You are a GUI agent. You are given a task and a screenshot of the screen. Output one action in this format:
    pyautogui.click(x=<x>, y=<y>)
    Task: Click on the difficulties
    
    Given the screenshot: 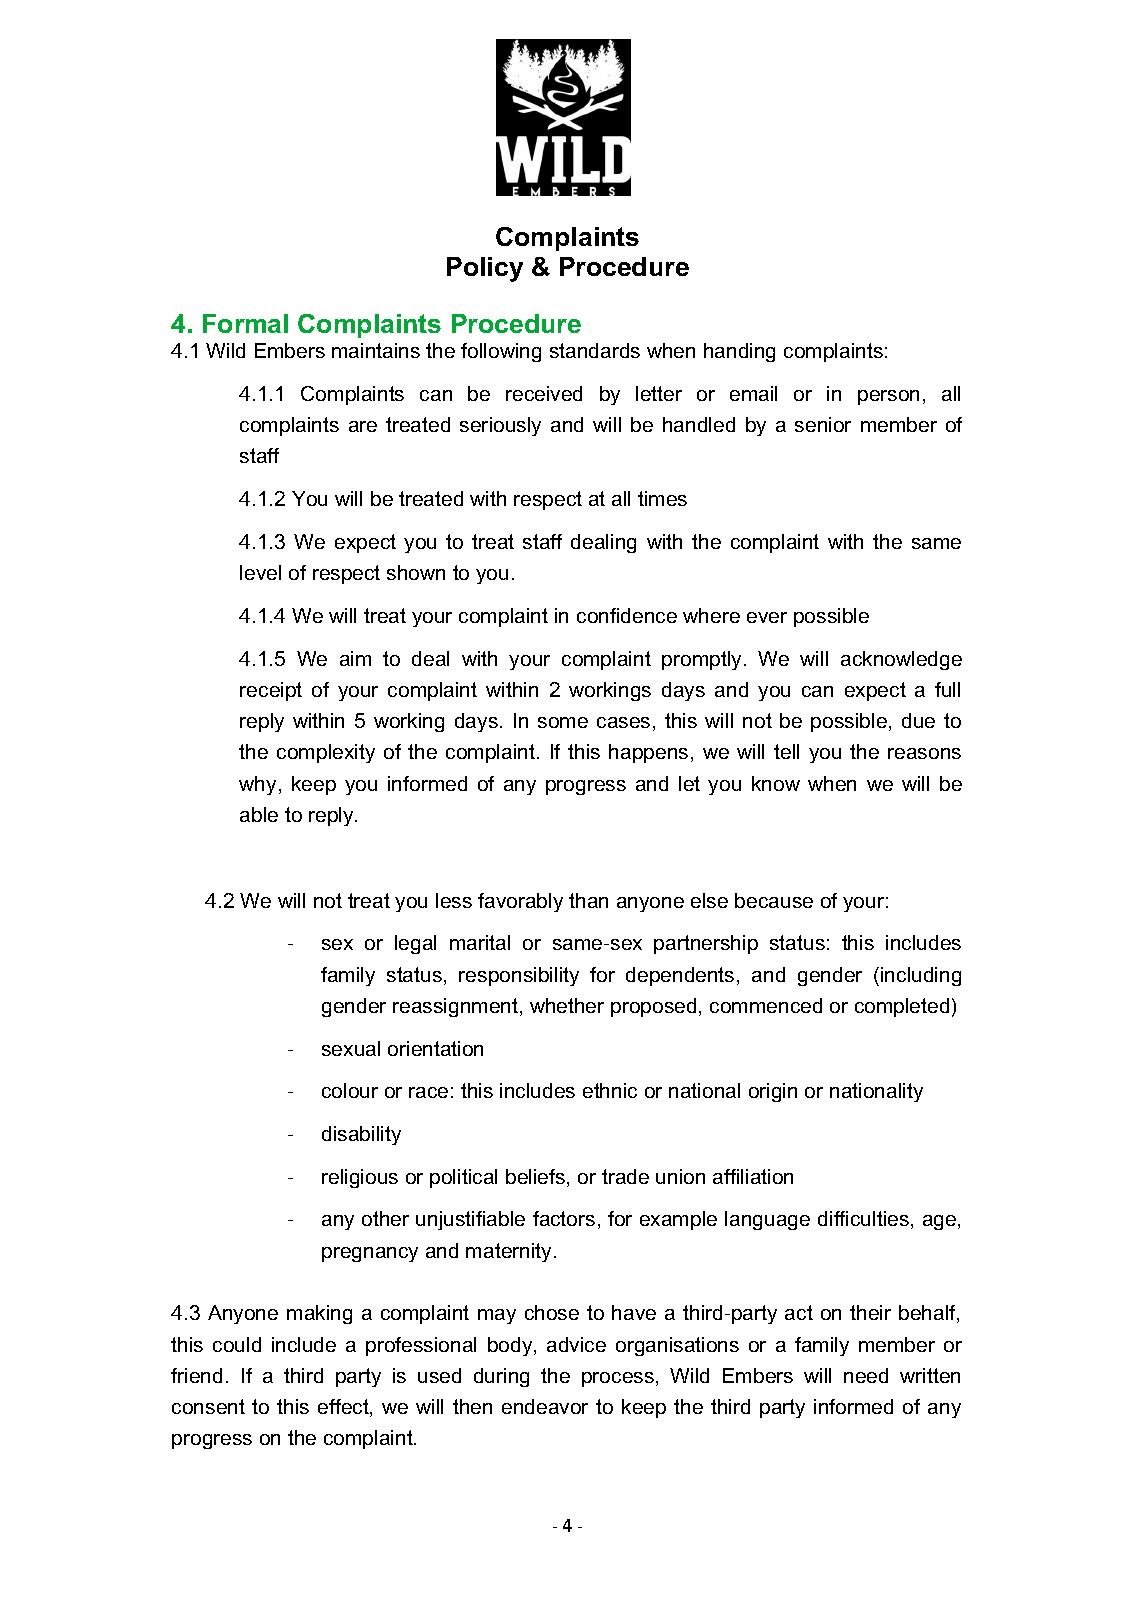 What is the action you would take?
    pyautogui.click(x=863, y=1218)
